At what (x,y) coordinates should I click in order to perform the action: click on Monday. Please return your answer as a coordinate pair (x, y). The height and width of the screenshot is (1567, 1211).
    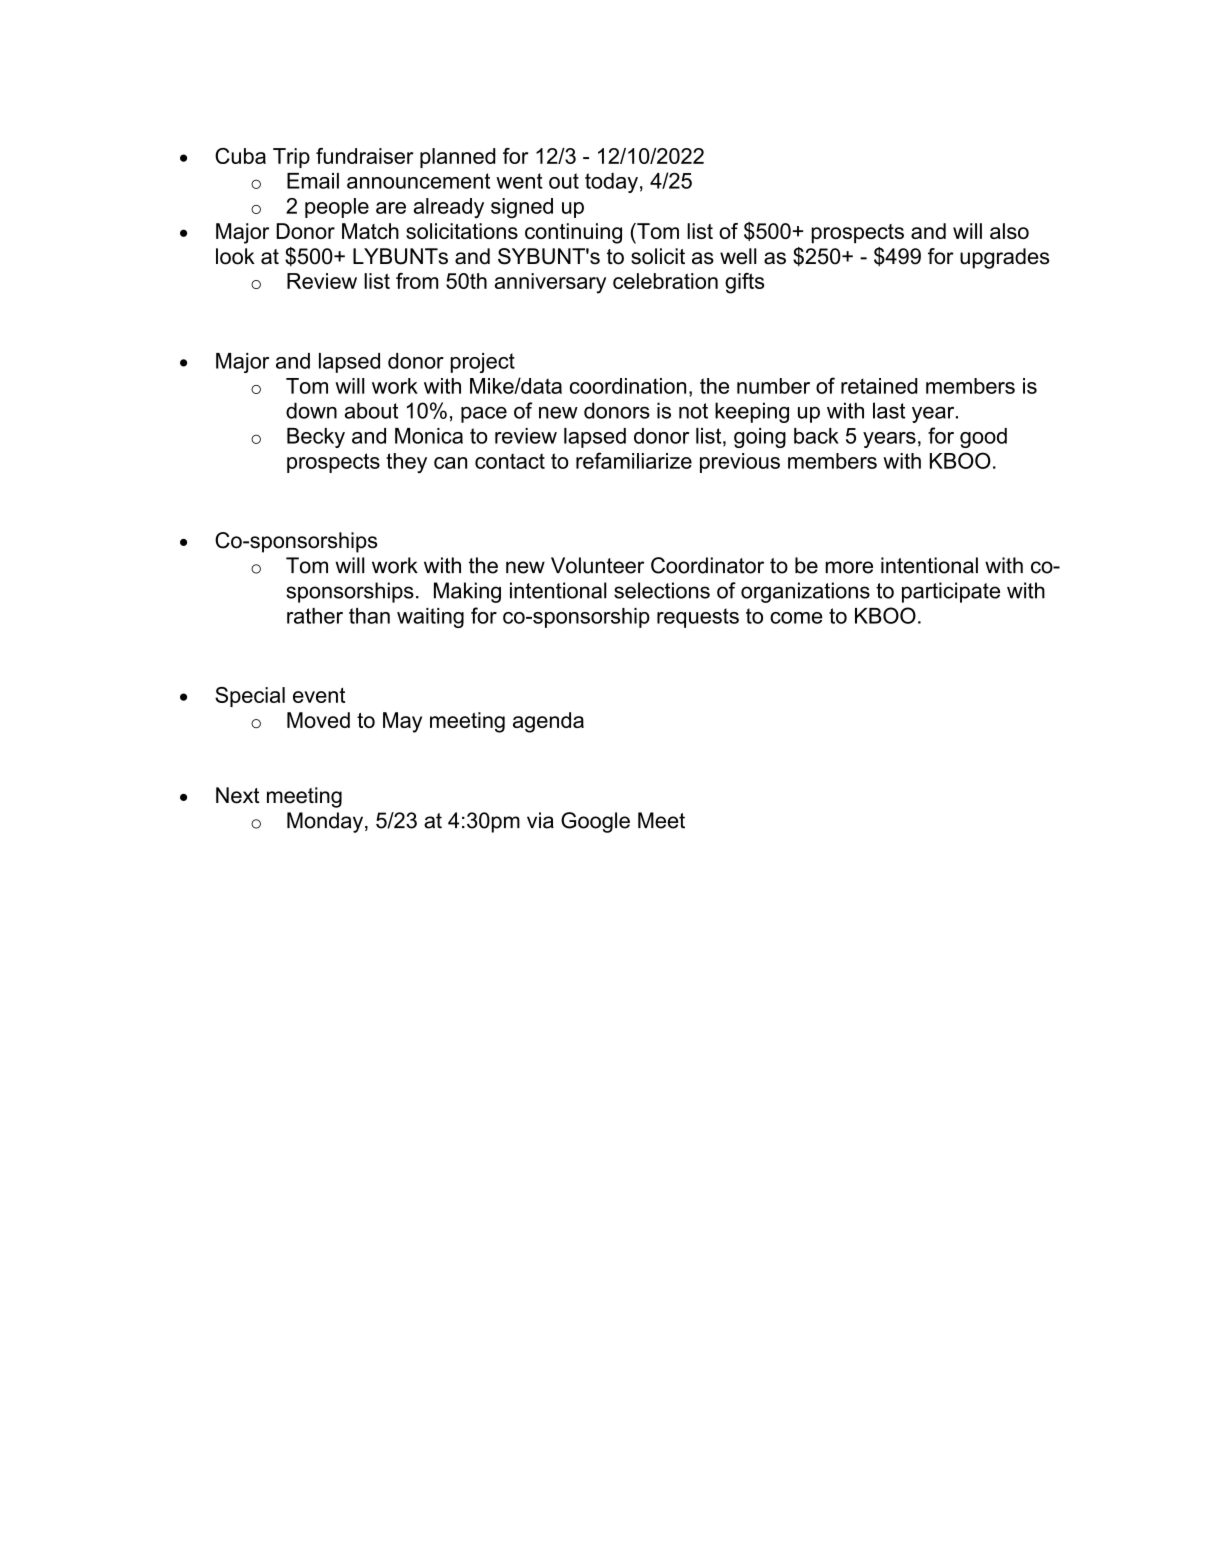
    Looking at the image, I should click on (326, 822).
